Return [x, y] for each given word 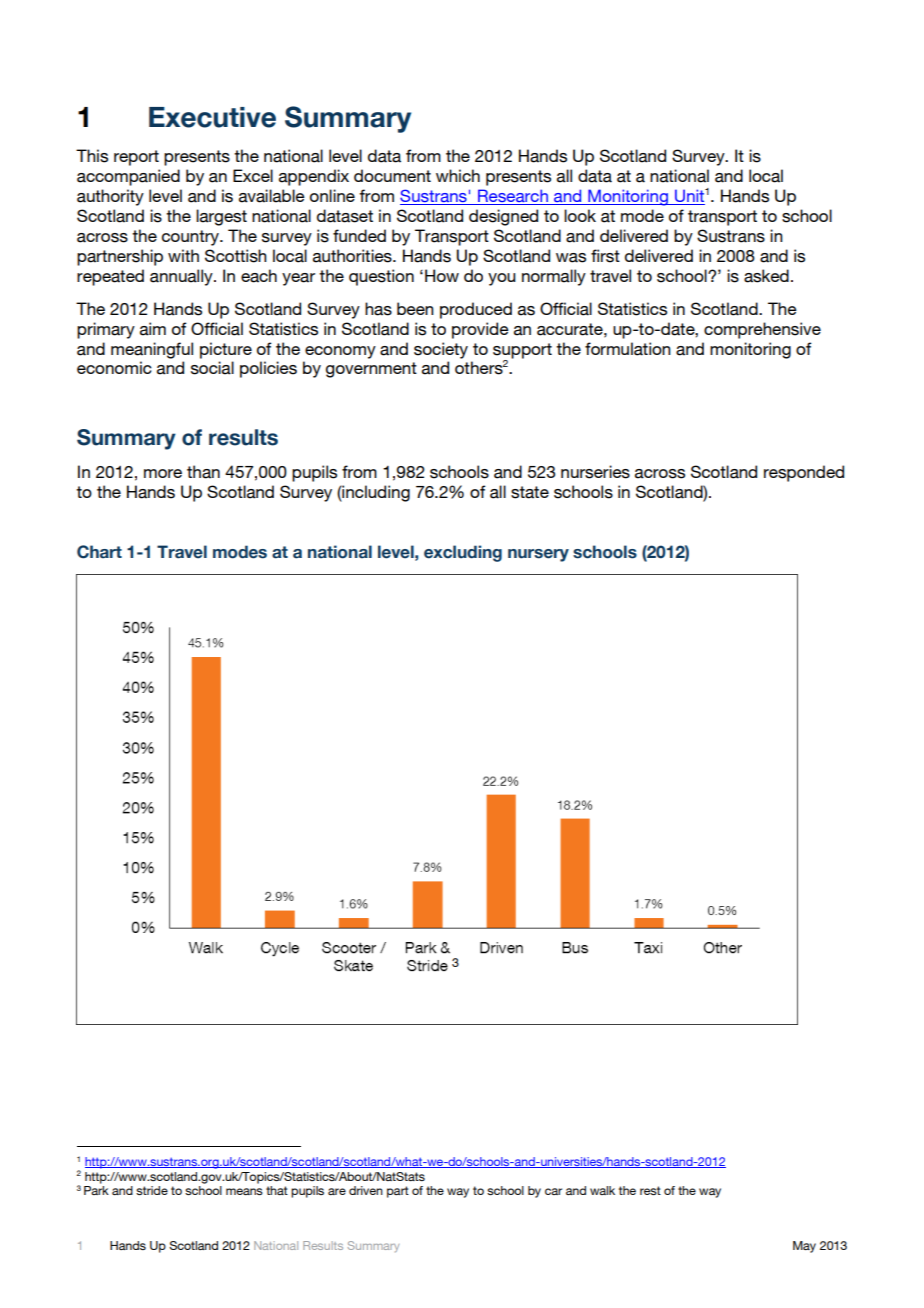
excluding [463, 553]
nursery [538, 555]
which [458, 175]
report [136, 158]
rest [650, 1190]
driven [366, 1190]
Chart [99, 552]
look [580, 215]
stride [152, 1190]
